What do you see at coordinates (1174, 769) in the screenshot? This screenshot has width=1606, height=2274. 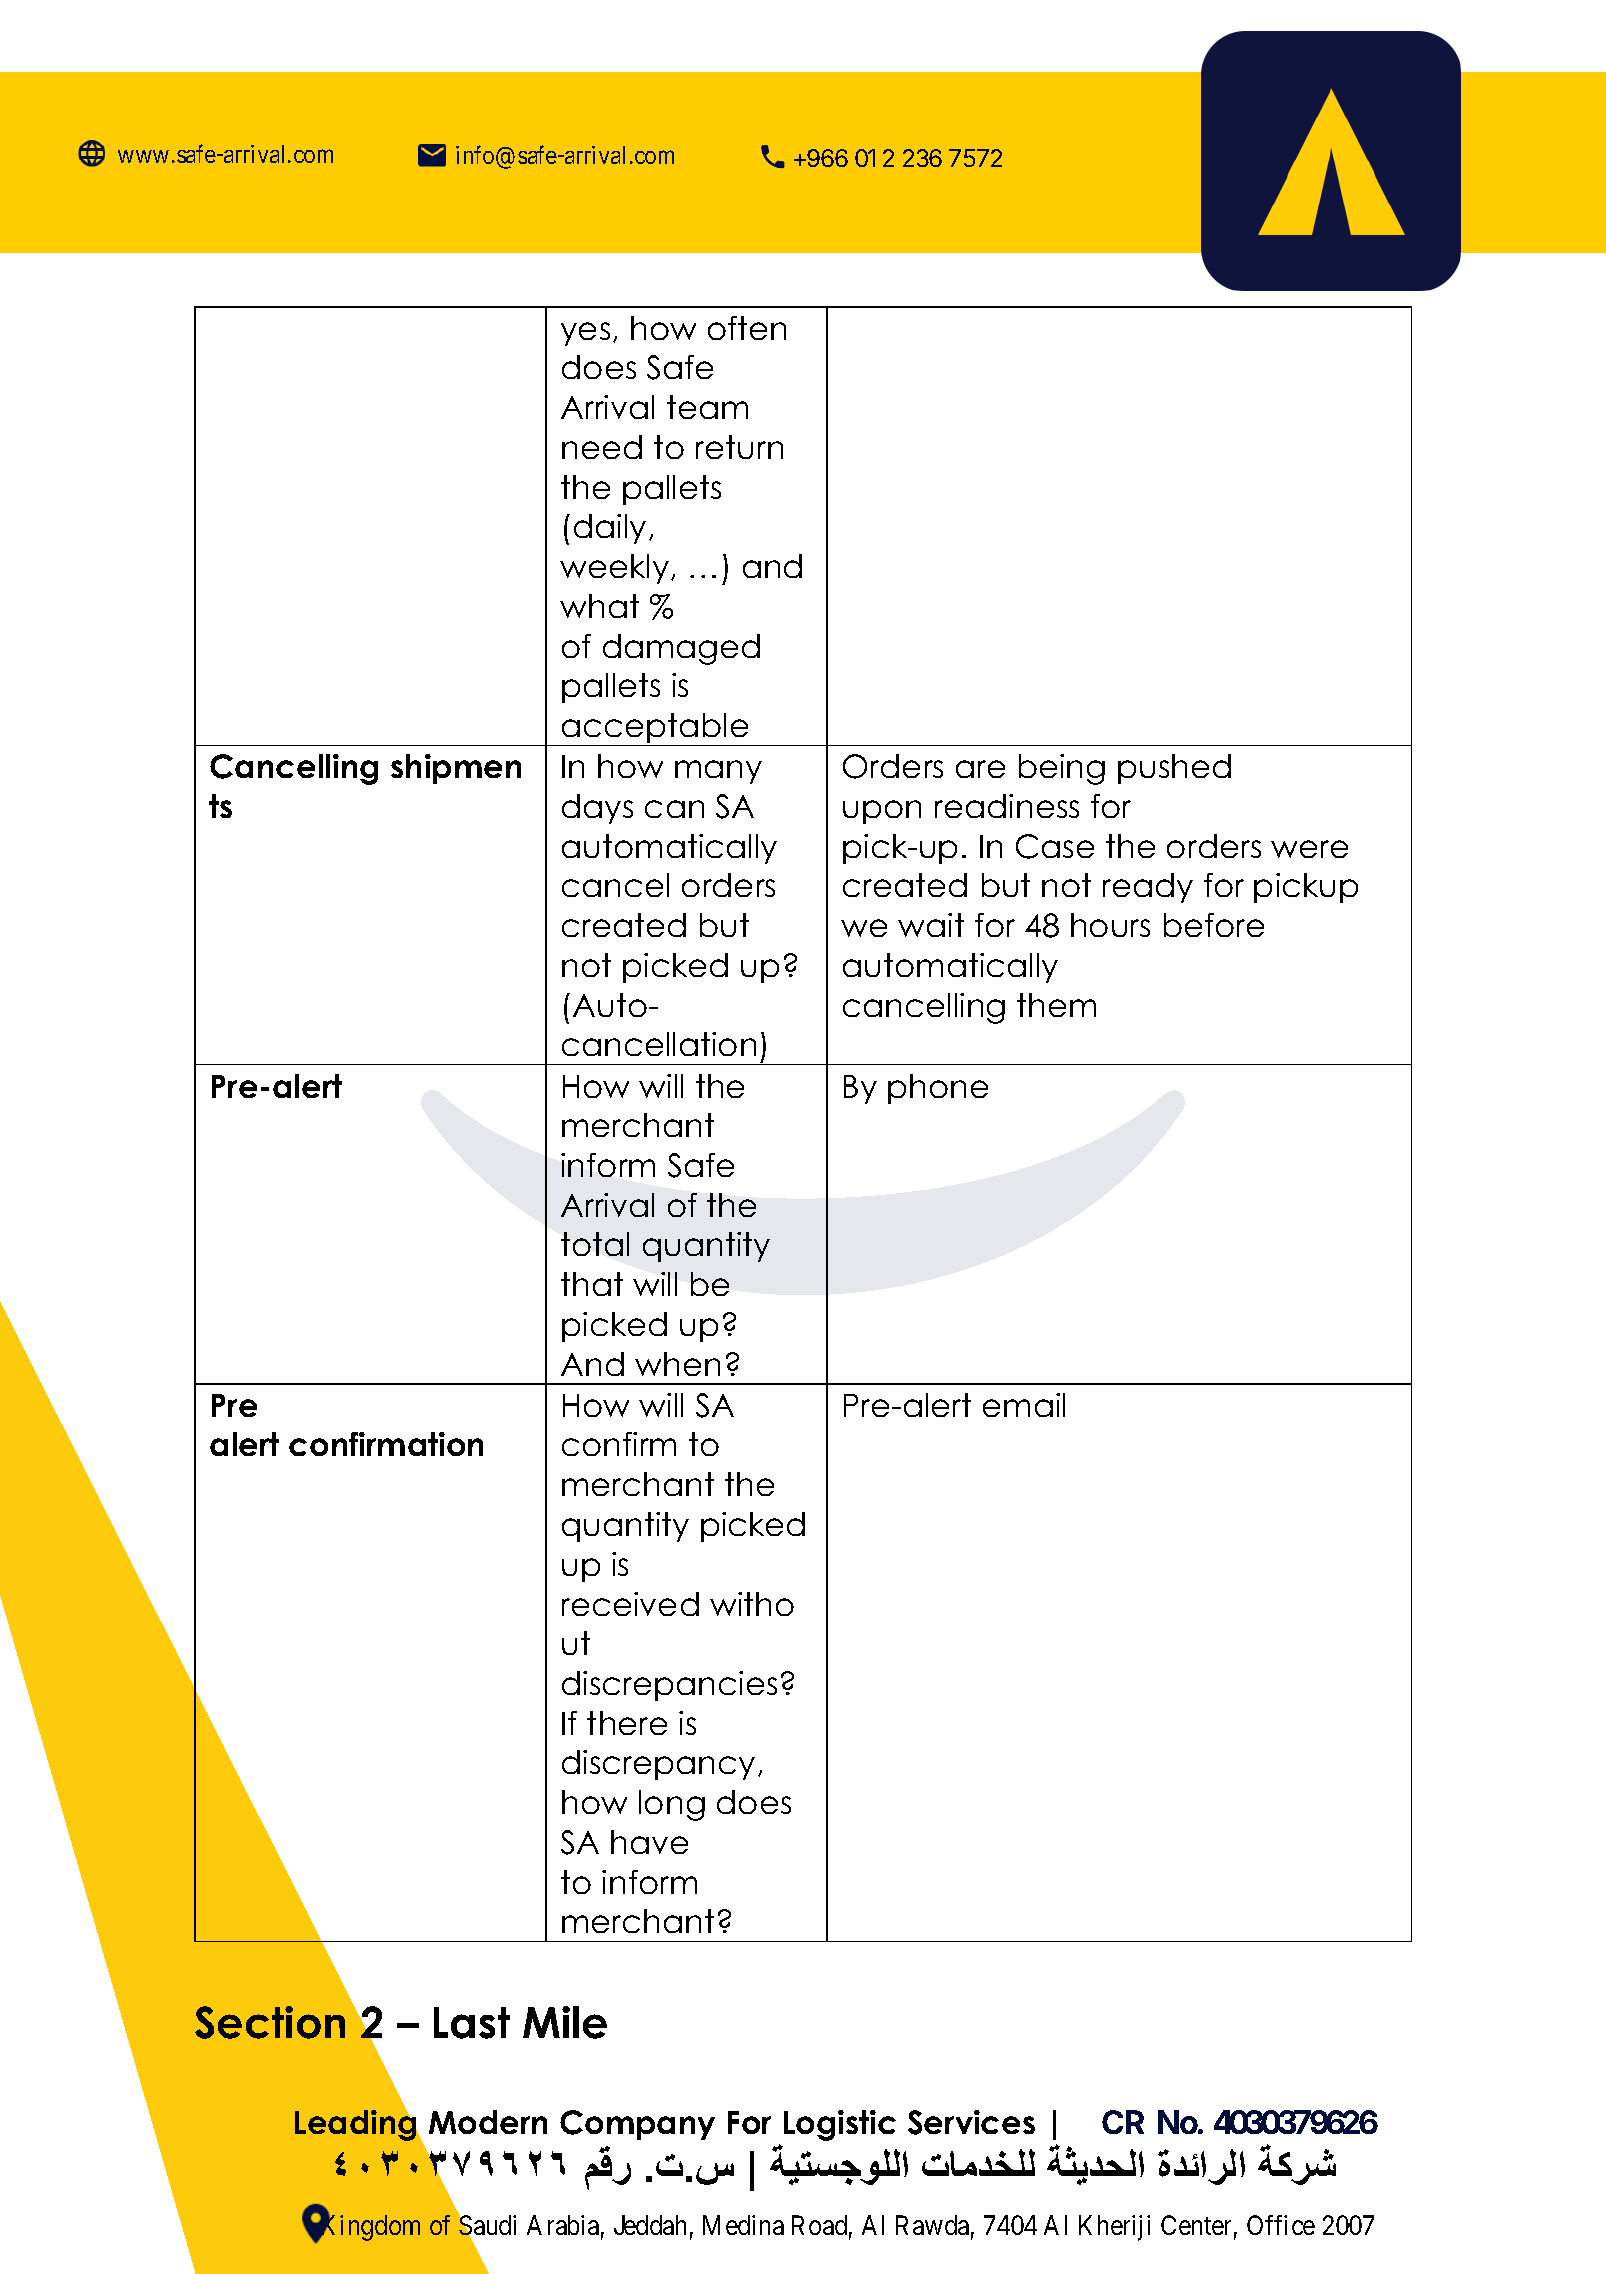 I see `pushed` at bounding box center [1174, 769].
